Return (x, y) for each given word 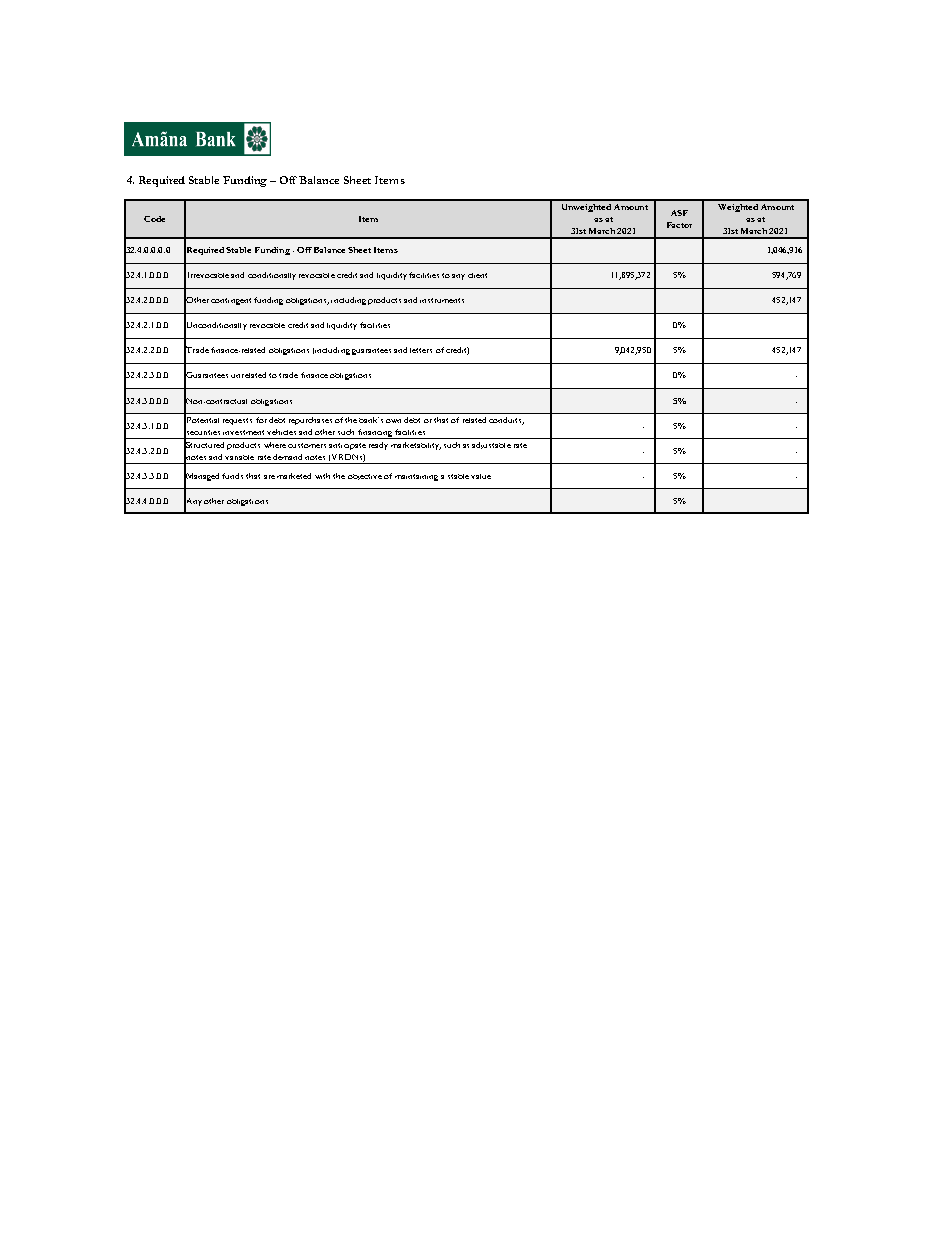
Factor (679, 225)
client (477, 275)
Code (154, 219)
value (481, 476)
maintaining (416, 477)
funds (232, 476)
